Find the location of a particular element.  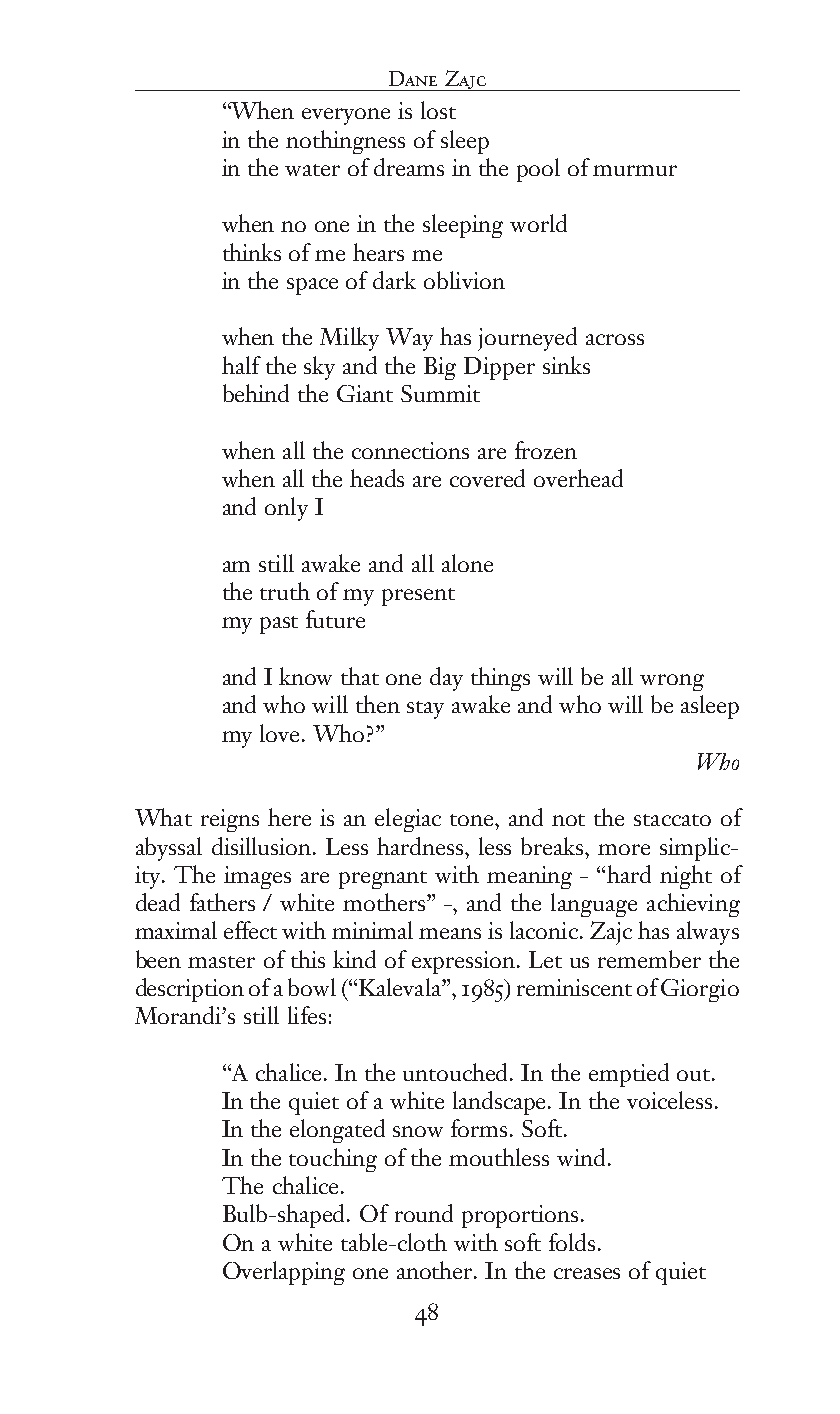

lost is located at coordinates (438, 110).
